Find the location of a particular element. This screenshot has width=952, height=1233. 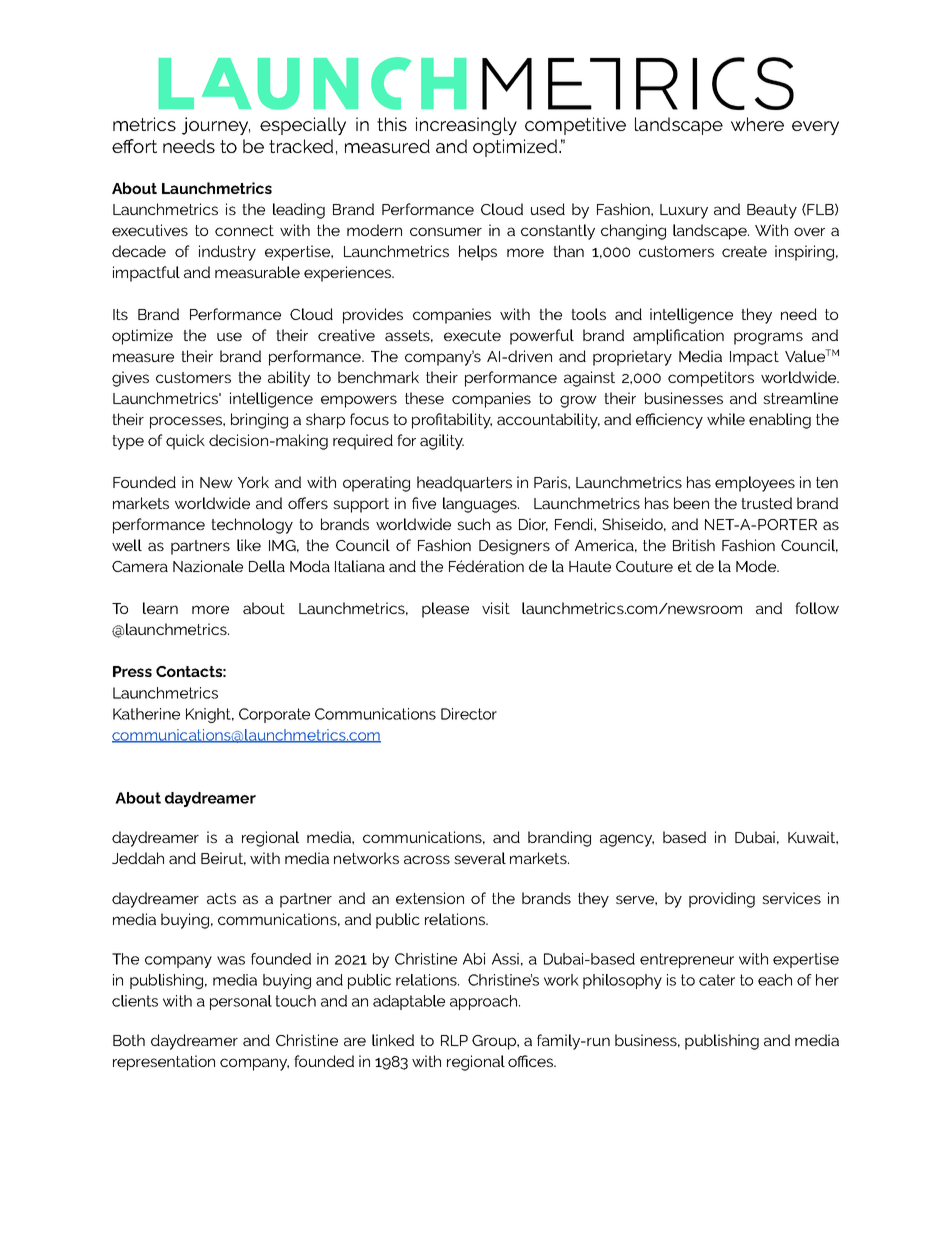

quick is located at coordinates (185, 442).
